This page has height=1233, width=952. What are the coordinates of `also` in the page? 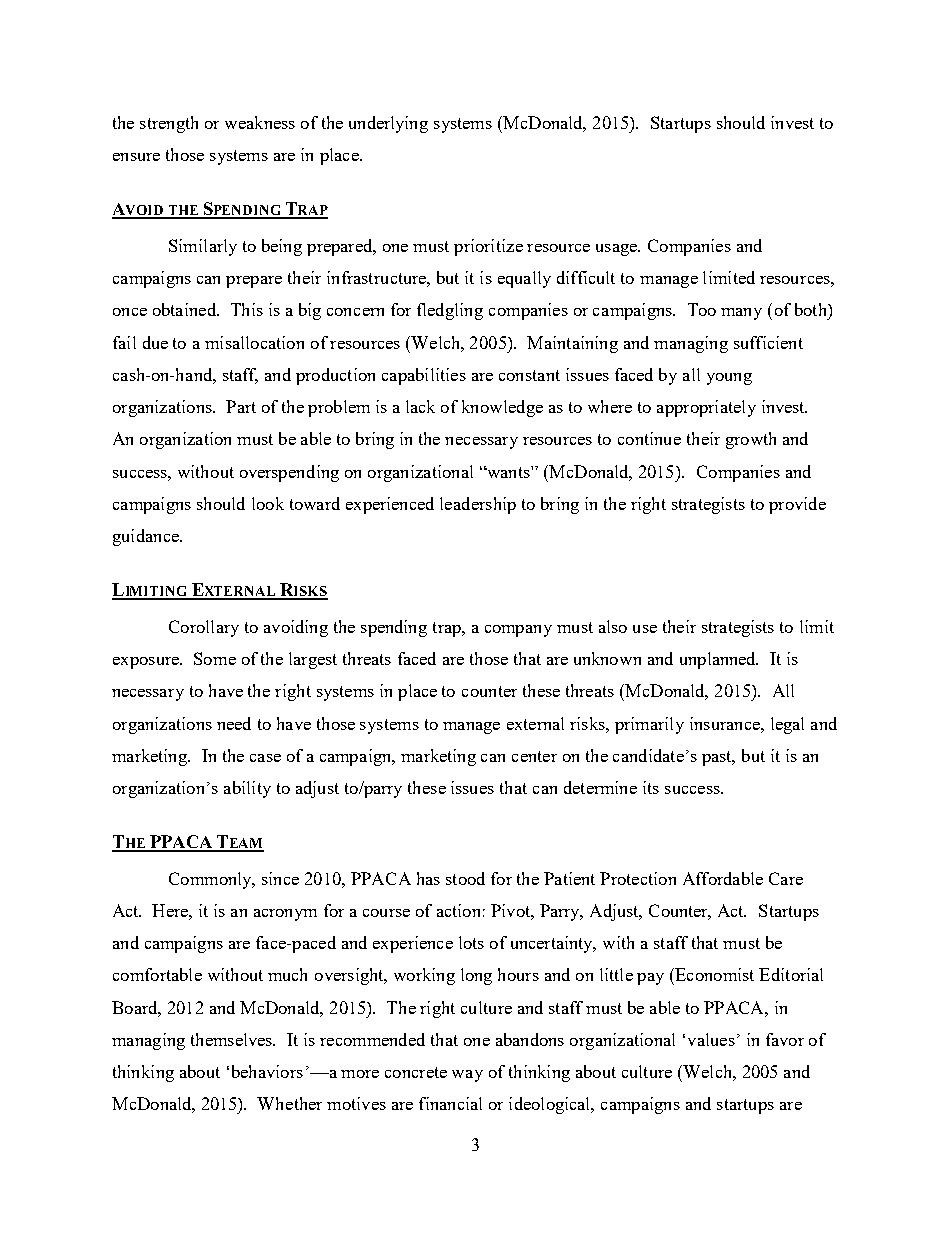 It's located at (613, 626).
